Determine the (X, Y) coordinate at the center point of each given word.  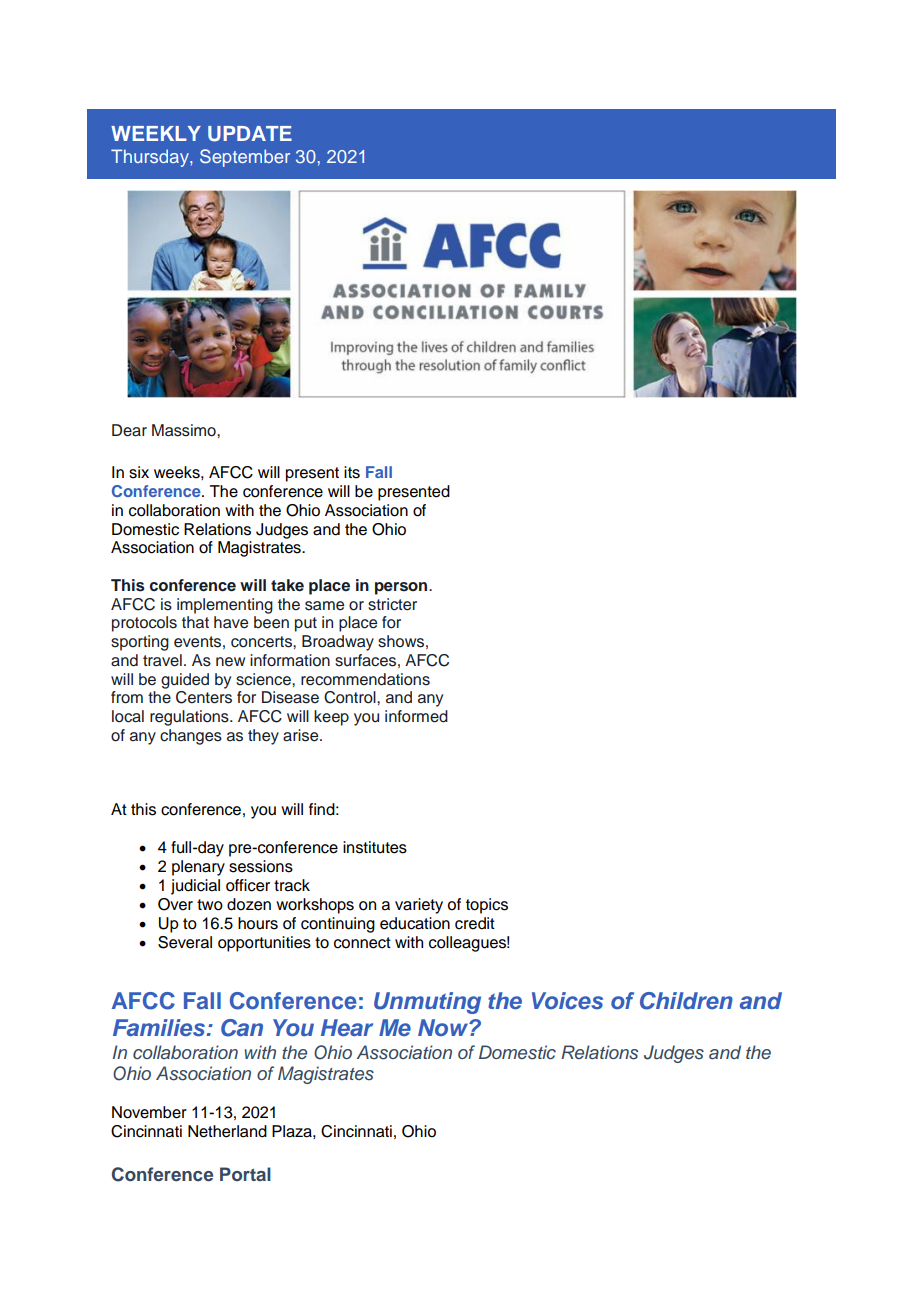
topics (487, 906)
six (139, 472)
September (245, 158)
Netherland (227, 1131)
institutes (375, 847)
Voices (567, 1000)
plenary (198, 868)
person (402, 588)
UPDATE (250, 134)
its (352, 472)
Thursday (151, 158)
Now (444, 1027)
